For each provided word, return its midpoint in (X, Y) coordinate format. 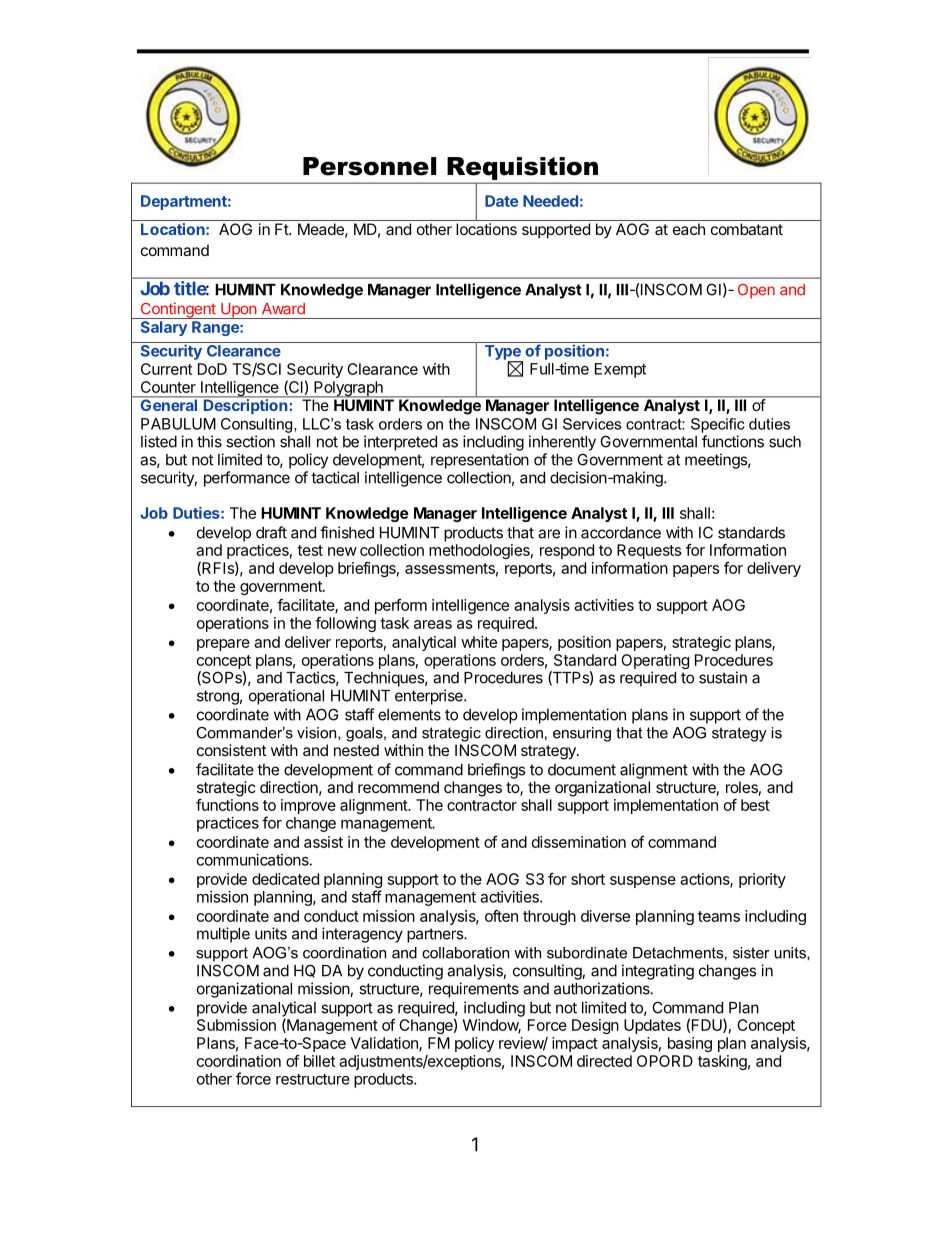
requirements (474, 990)
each (689, 229)
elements (409, 715)
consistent (232, 750)
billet (319, 1061)
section (250, 441)
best (755, 805)
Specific (718, 425)
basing (690, 1044)
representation (480, 461)
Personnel (369, 166)
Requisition (522, 168)
